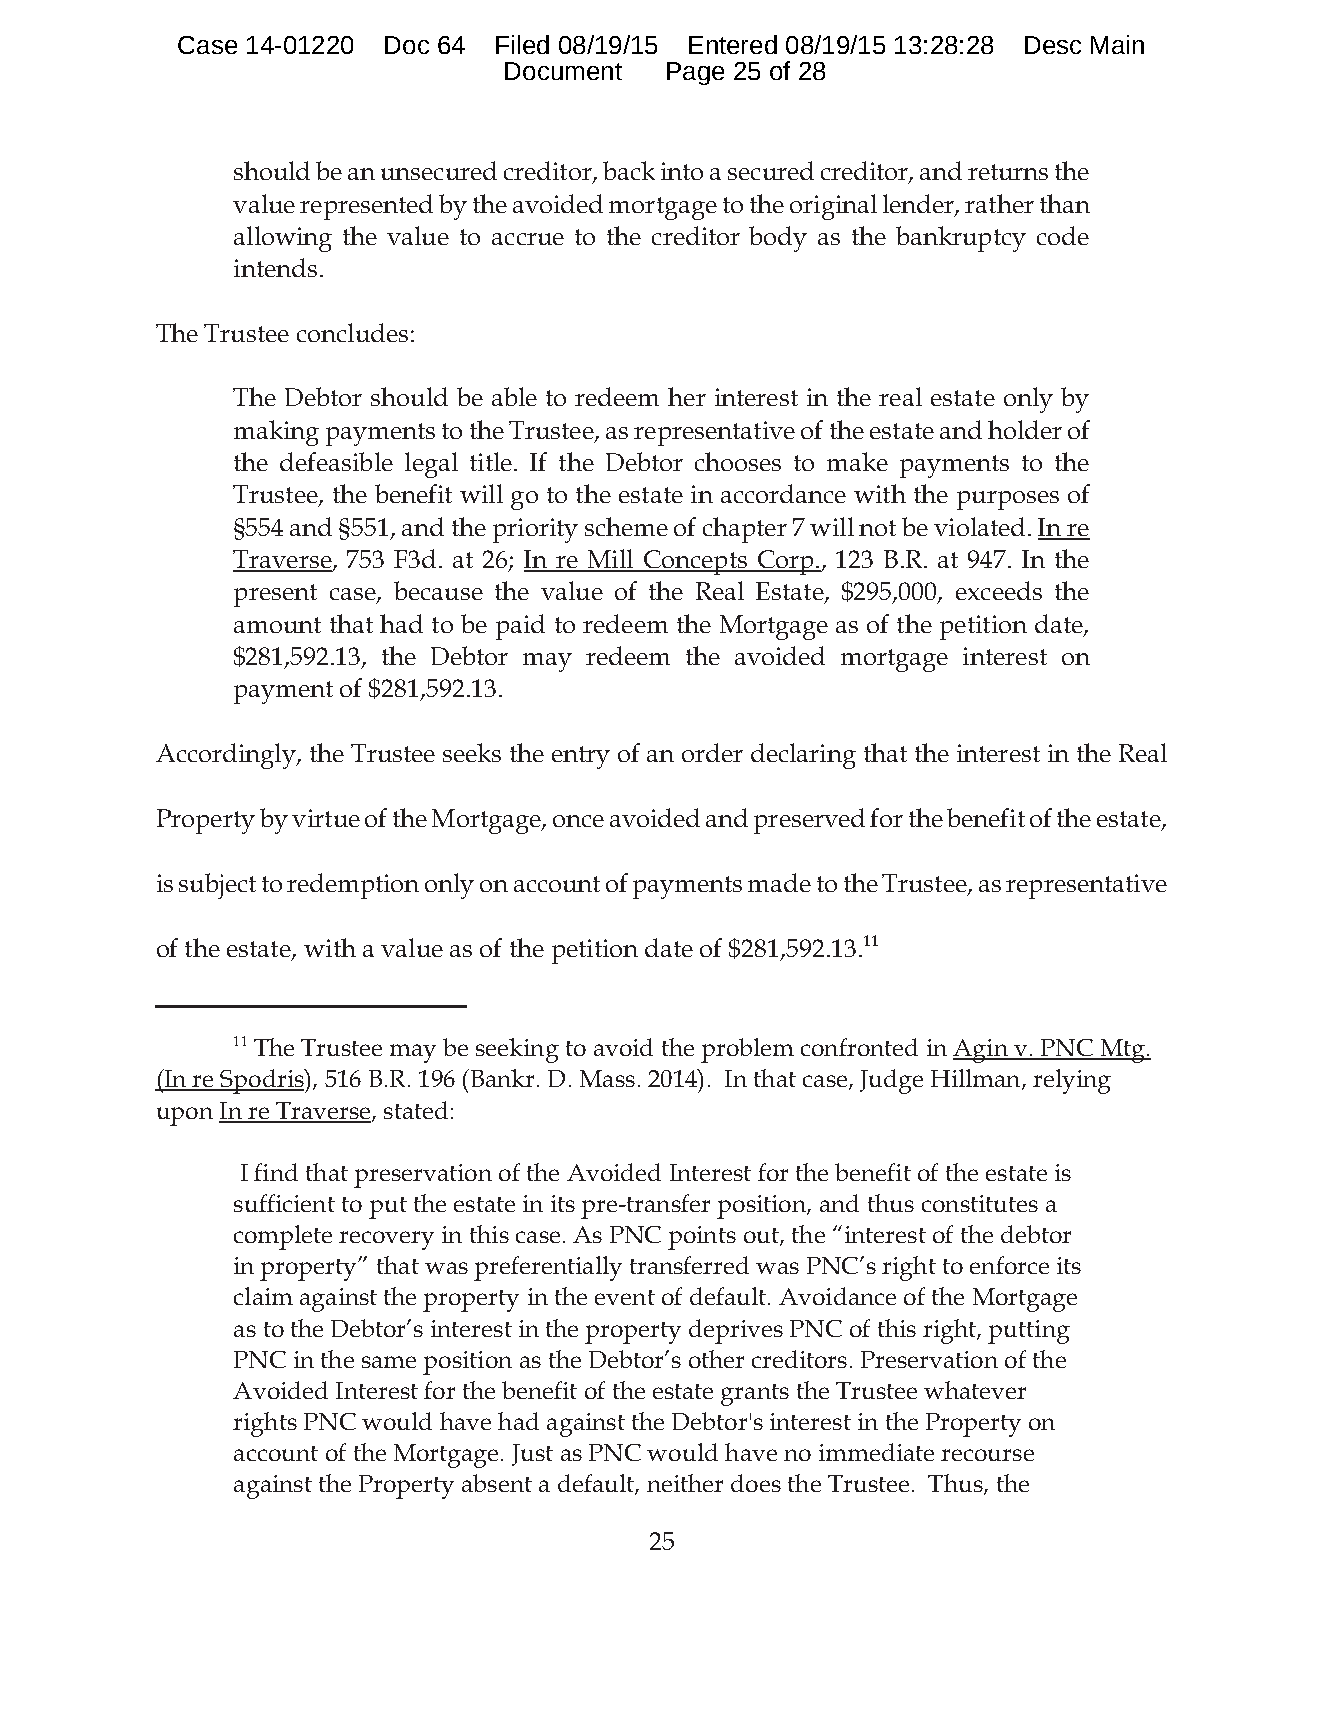 The image size is (1323, 1713). Describe the element at coordinates (607, 1078) in the image. I see `Mass` at that location.
